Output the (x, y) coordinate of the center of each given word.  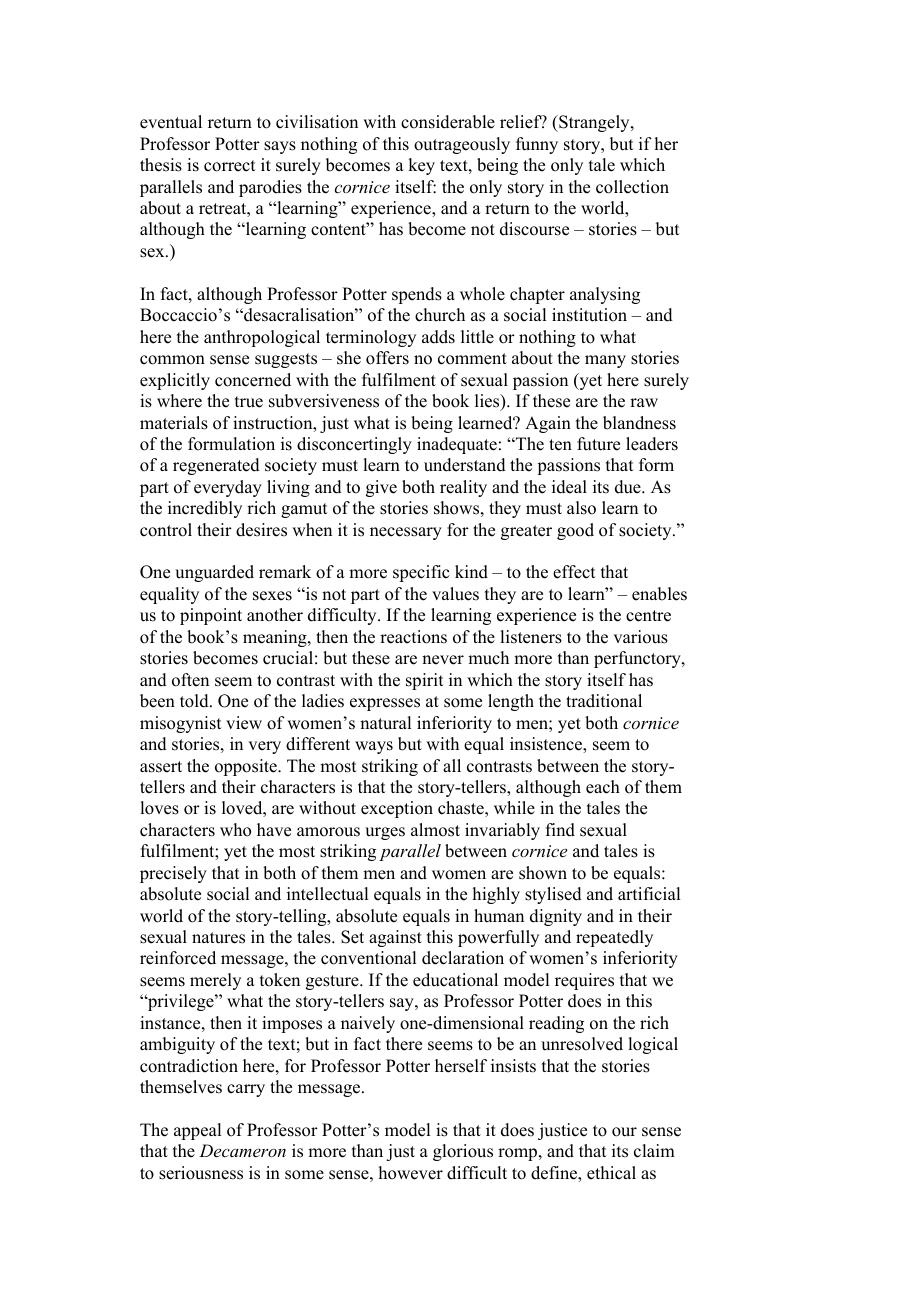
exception (397, 809)
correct (229, 166)
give (381, 488)
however (411, 1173)
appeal (197, 1131)
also (581, 508)
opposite (247, 767)
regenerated (216, 466)
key (421, 166)
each (603, 787)
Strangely (594, 123)
